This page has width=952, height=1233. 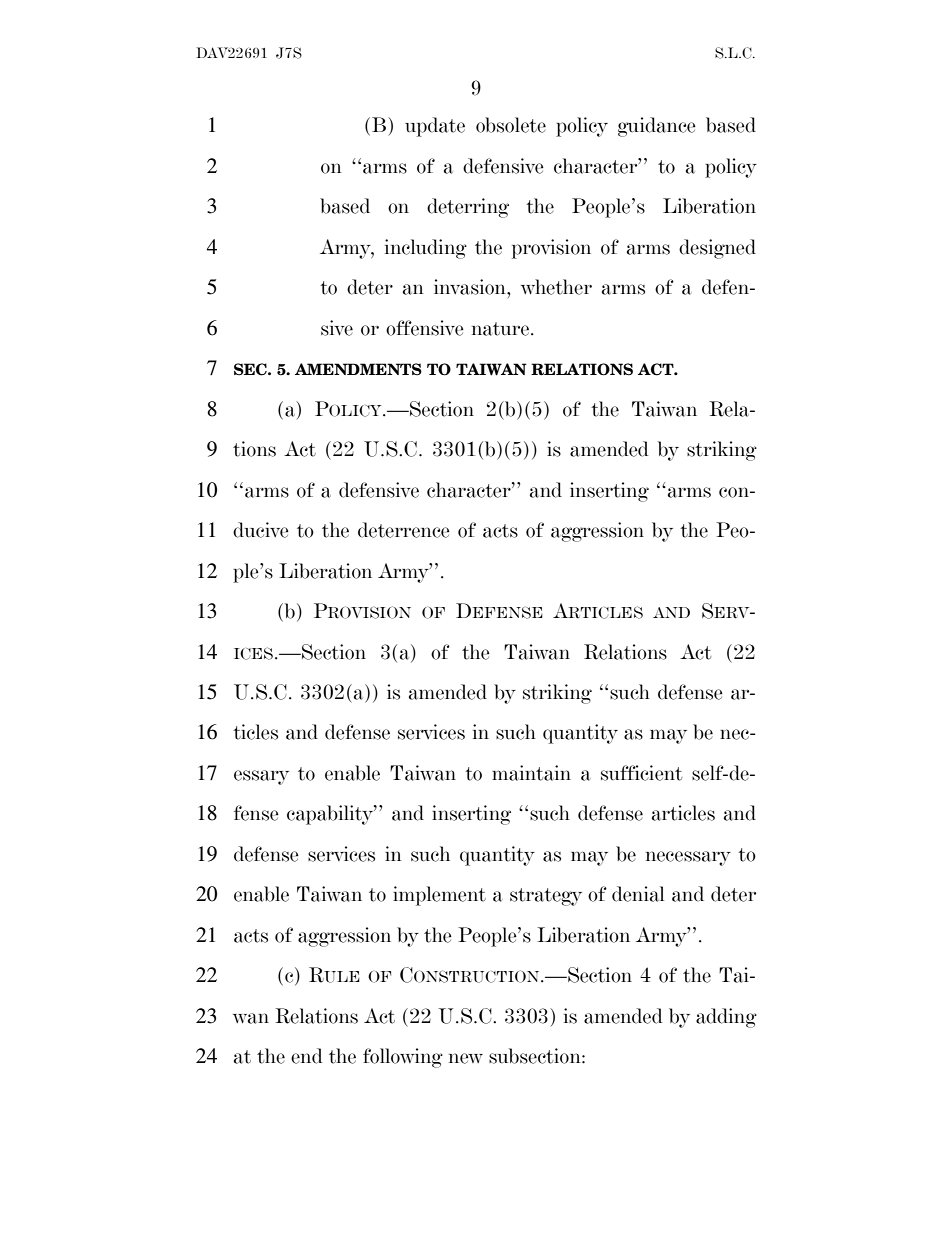 I want to click on following, so click(x=403, y=1058).
